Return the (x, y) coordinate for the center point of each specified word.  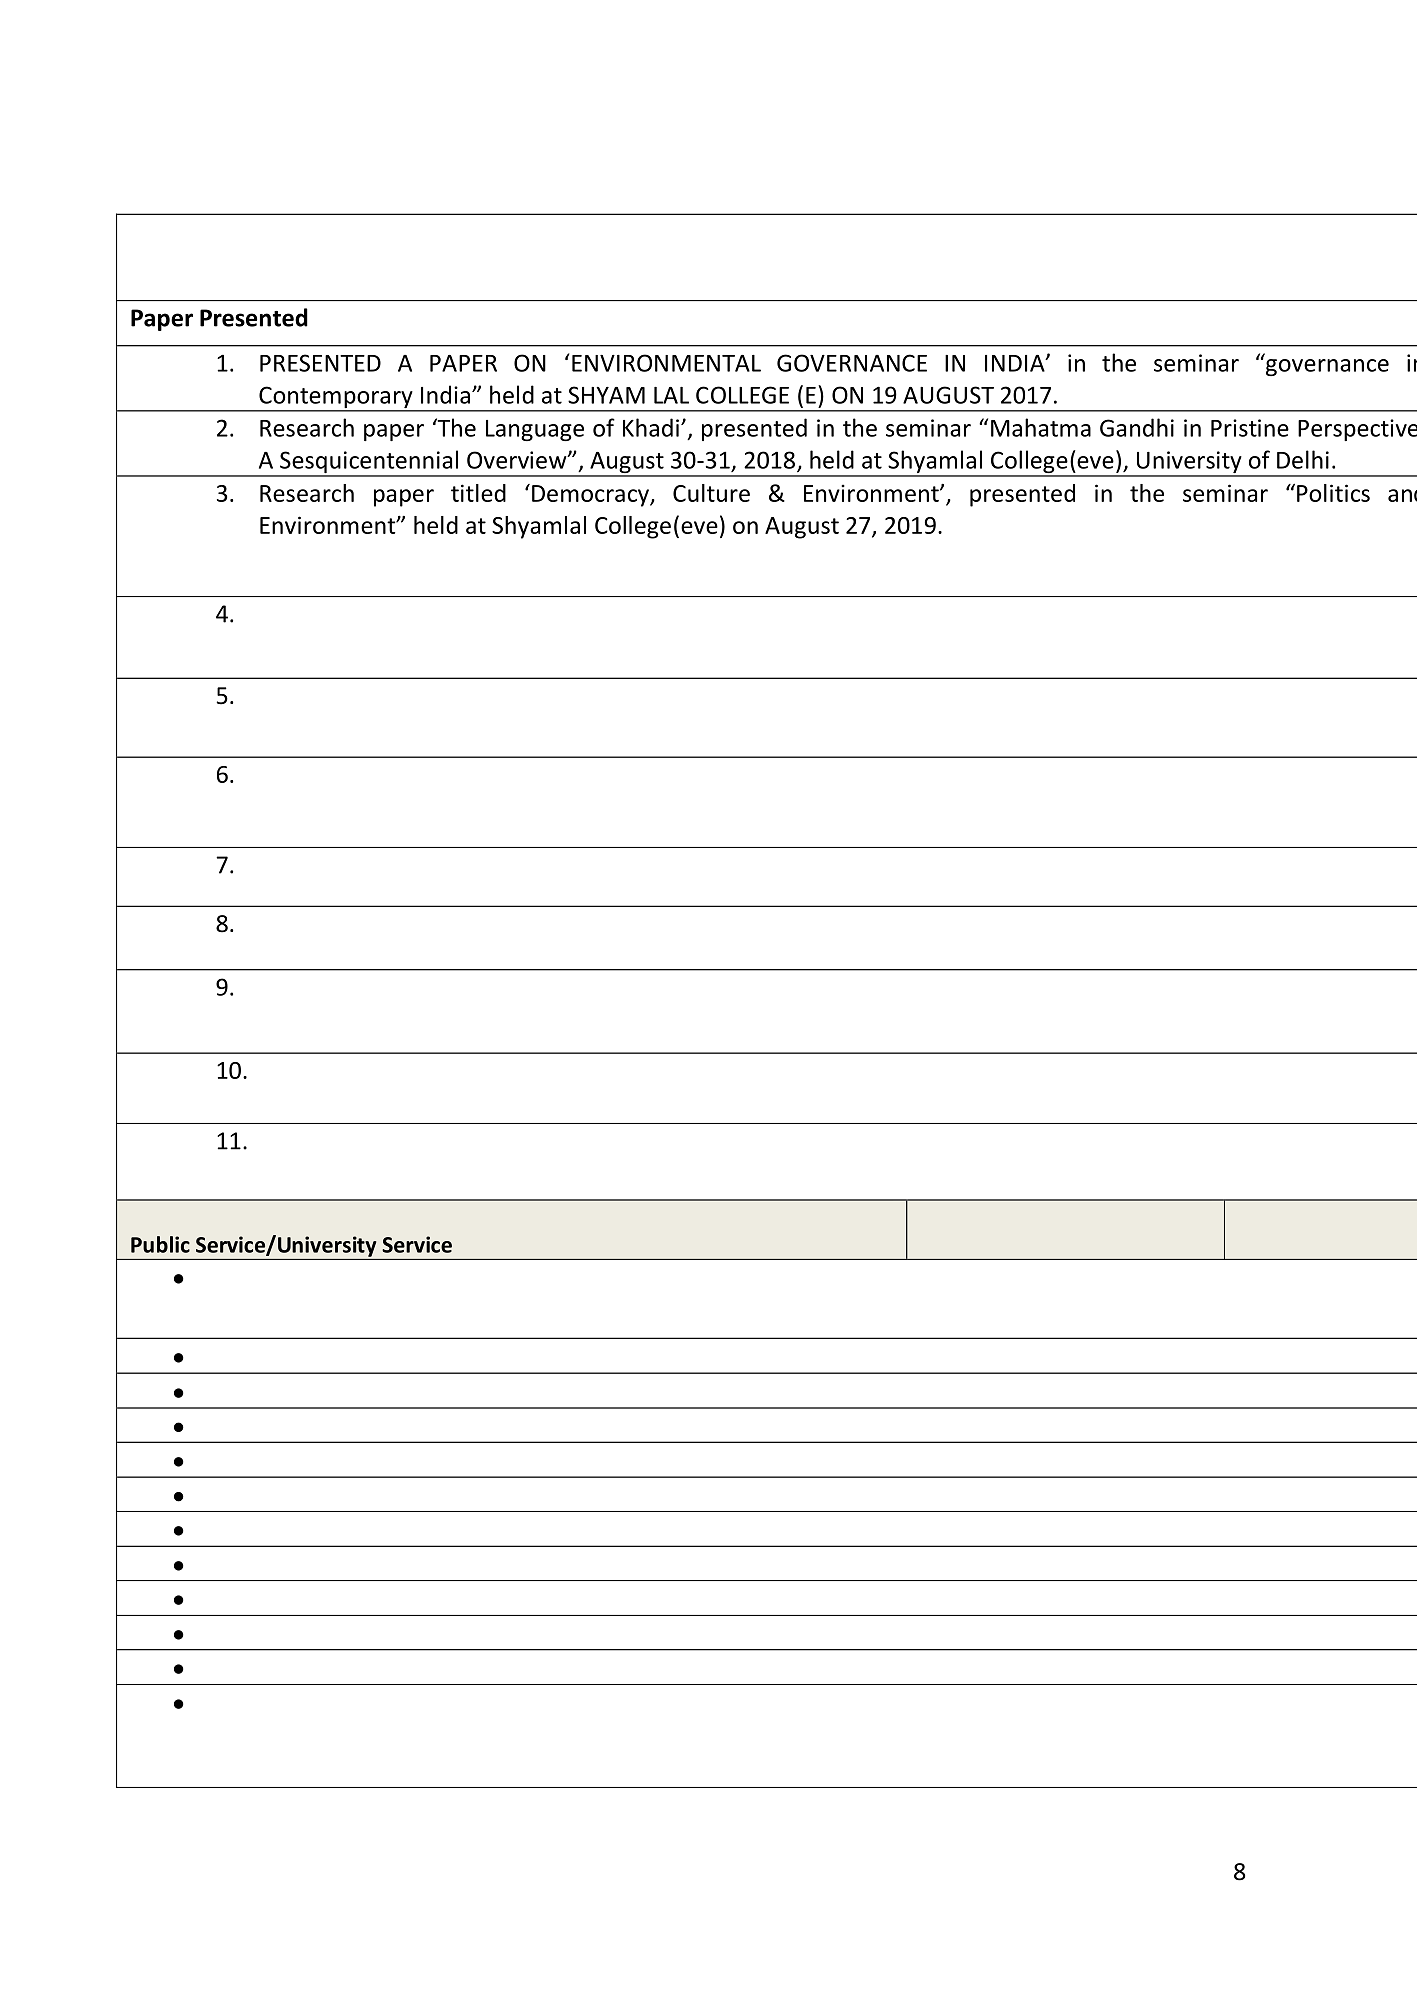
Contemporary (336, 398)
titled (478, 493)
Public (160, 1244)
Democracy (591, 496)
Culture (711, 493)
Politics (1333, 493)
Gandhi (1137, 427)
